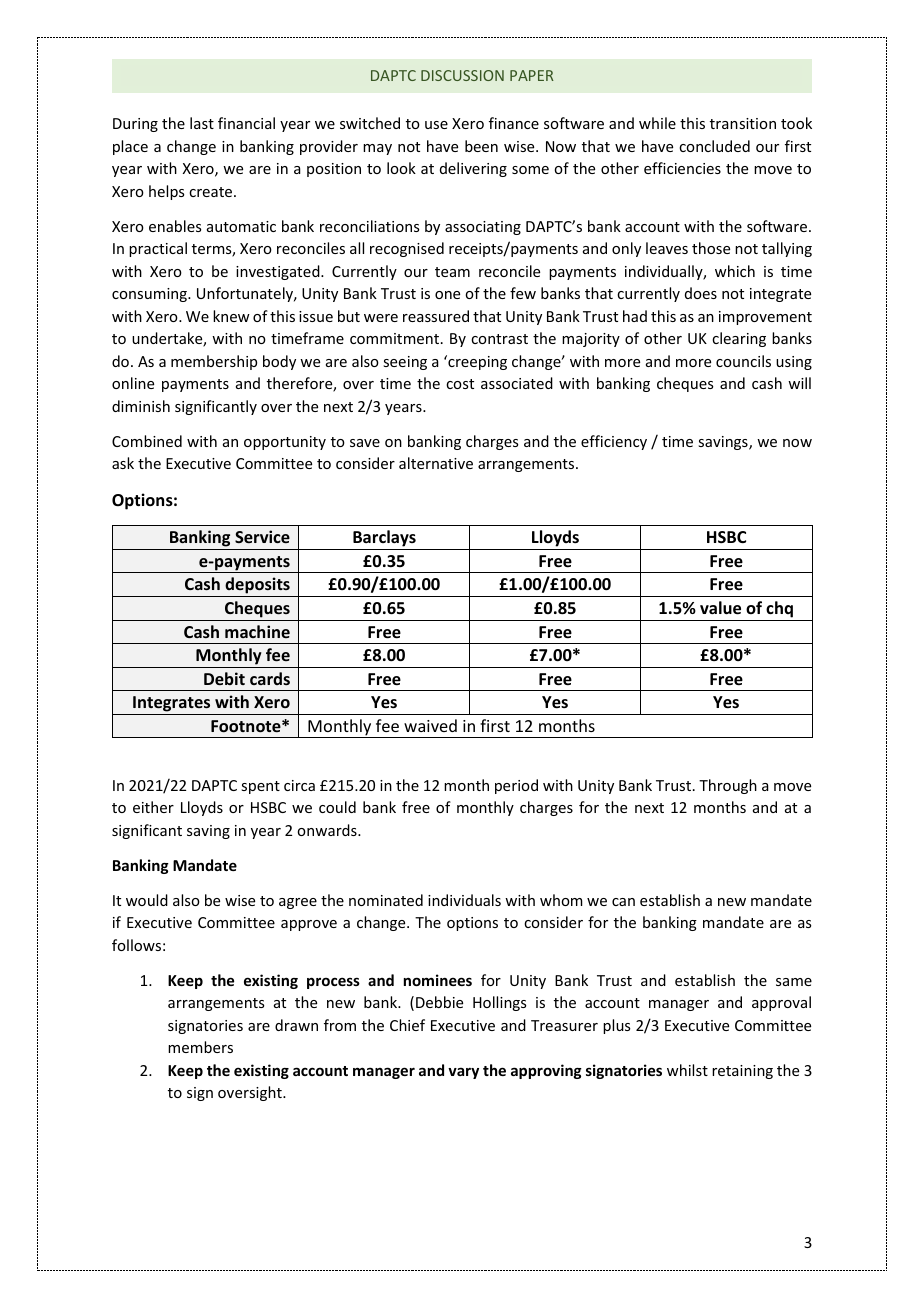  Describe the element at coordinates (720, 608) in the page. I see `value` at that location.
